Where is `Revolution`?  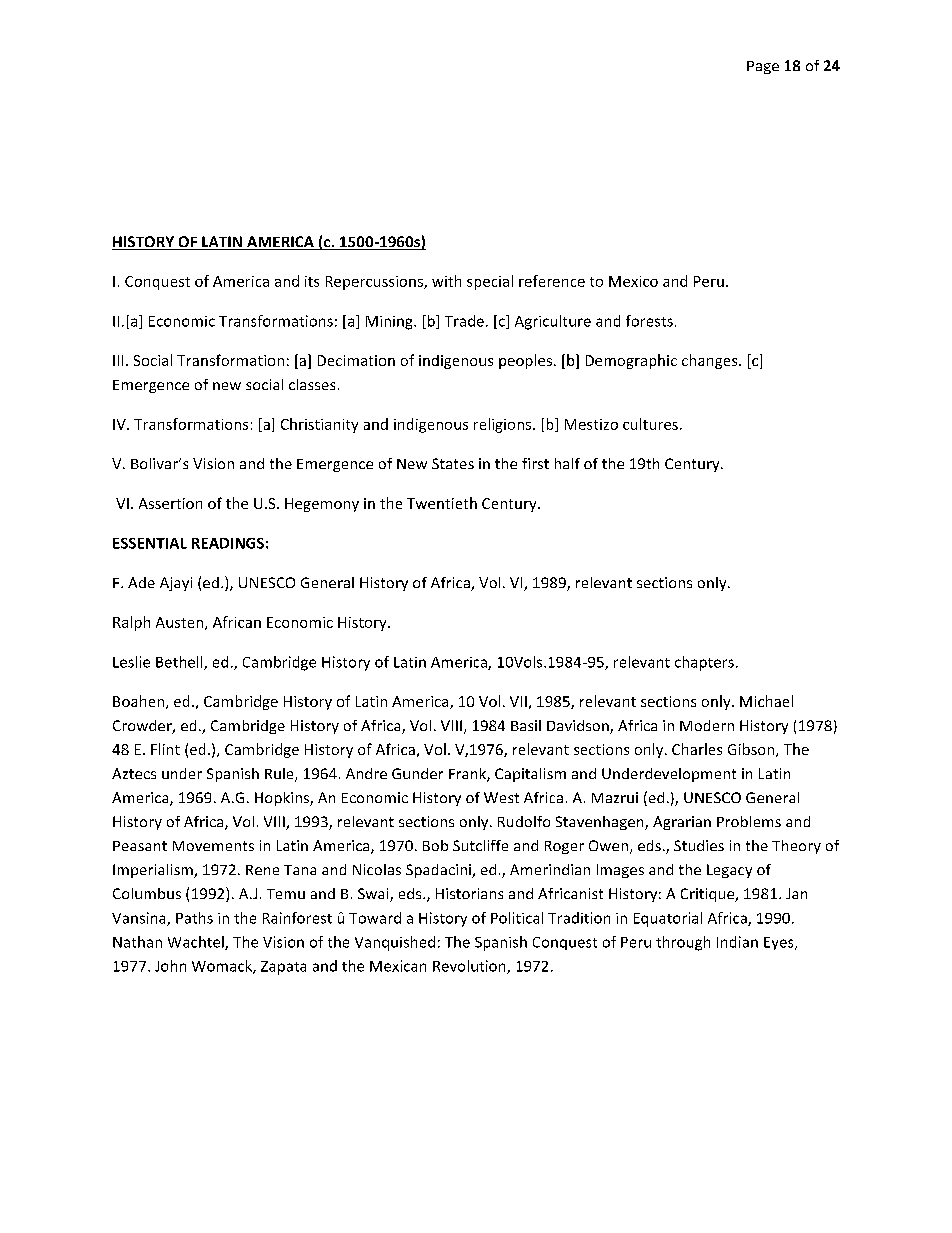 Revolution is located at coordinates (470, 967).
